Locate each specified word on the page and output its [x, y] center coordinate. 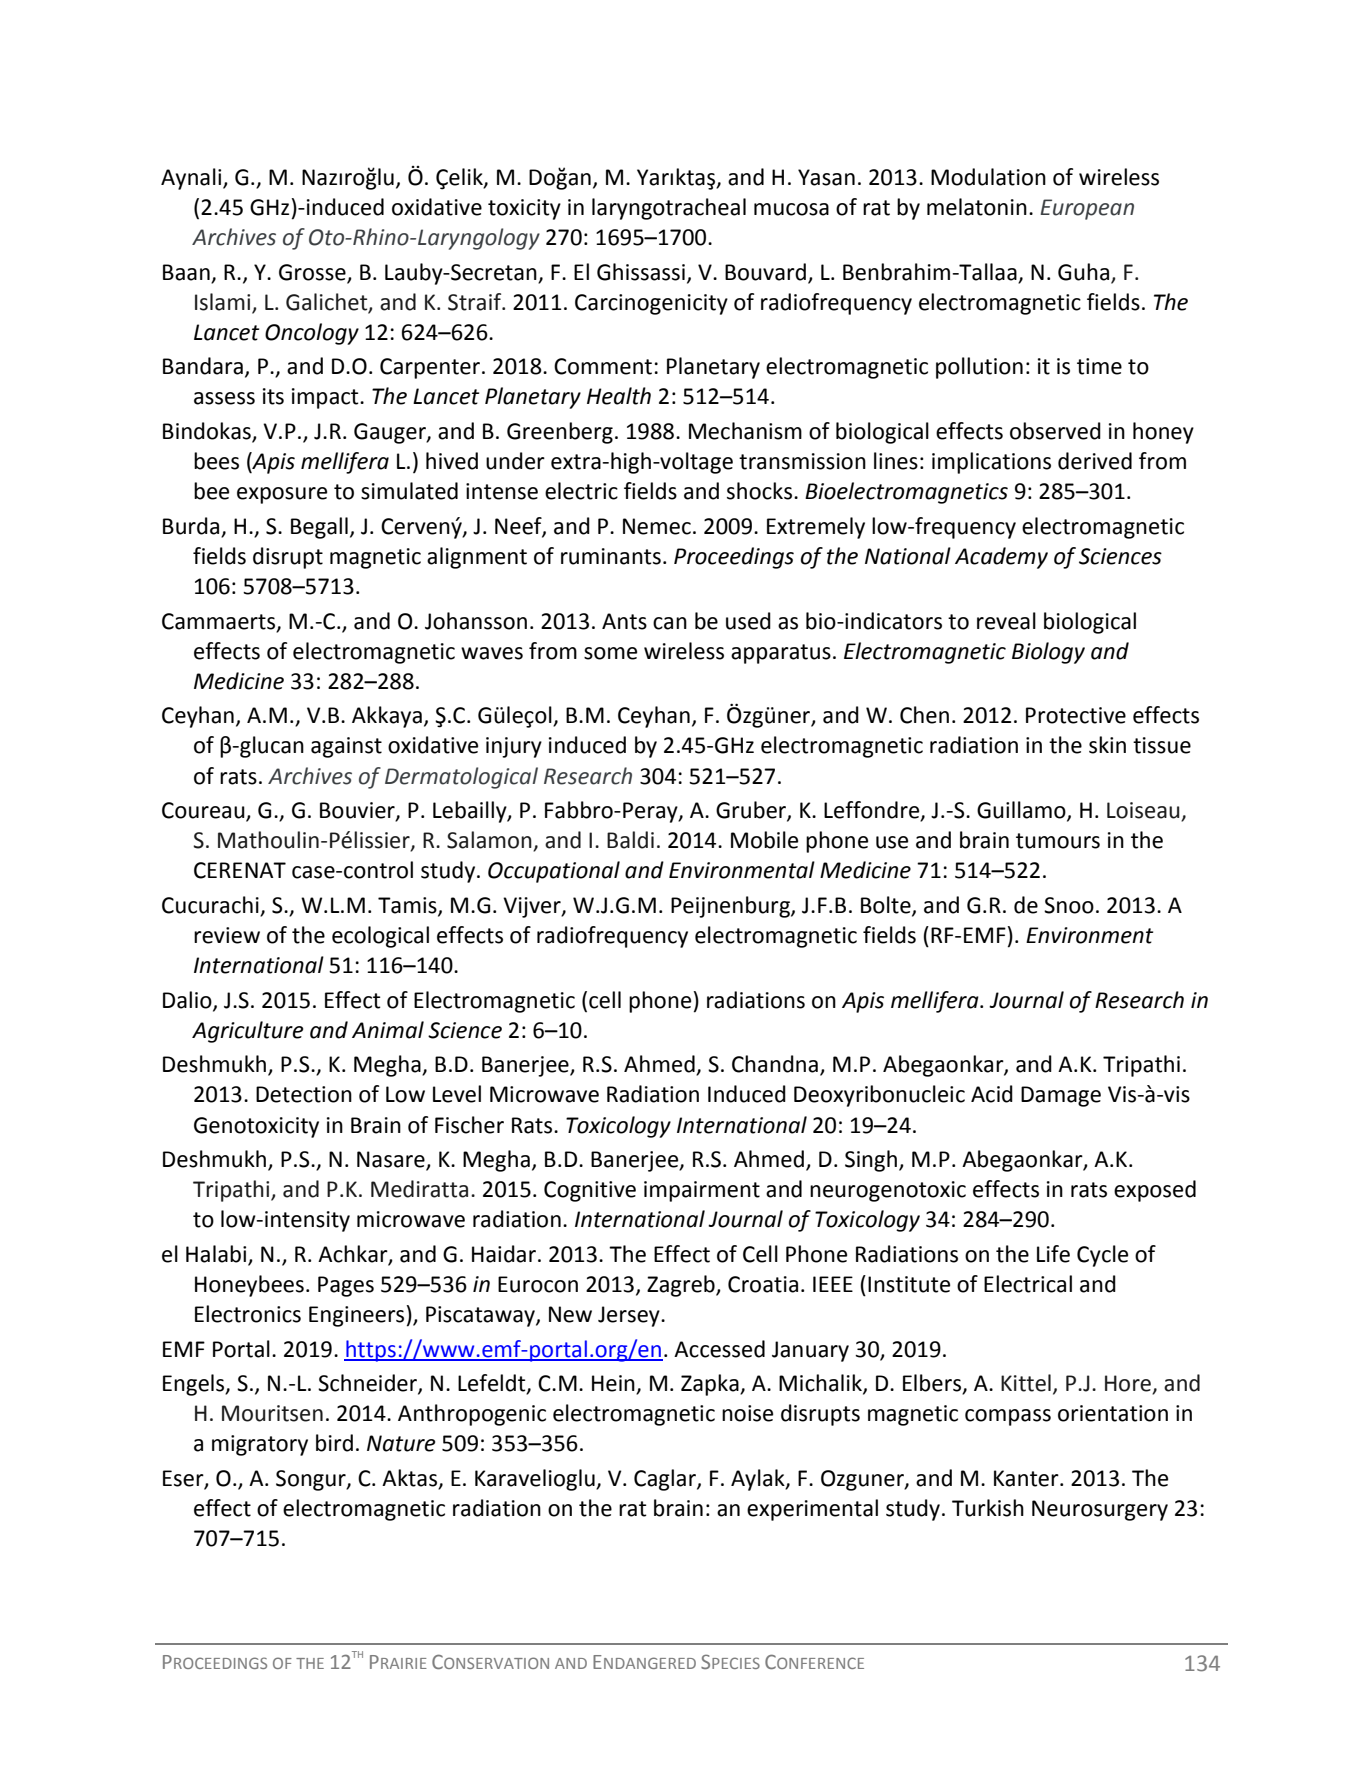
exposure [282, 495]
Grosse [312, 272]
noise [747, 1413]
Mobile [764, 840]
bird [334, 1443]
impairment [702, 1191]
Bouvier [358, 811]
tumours [1058, 841]
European [1087, 209]
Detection [304, 1094]
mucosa [791, 209]
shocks [761, 491]
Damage [1061, 1096]
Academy [1001, 558]
